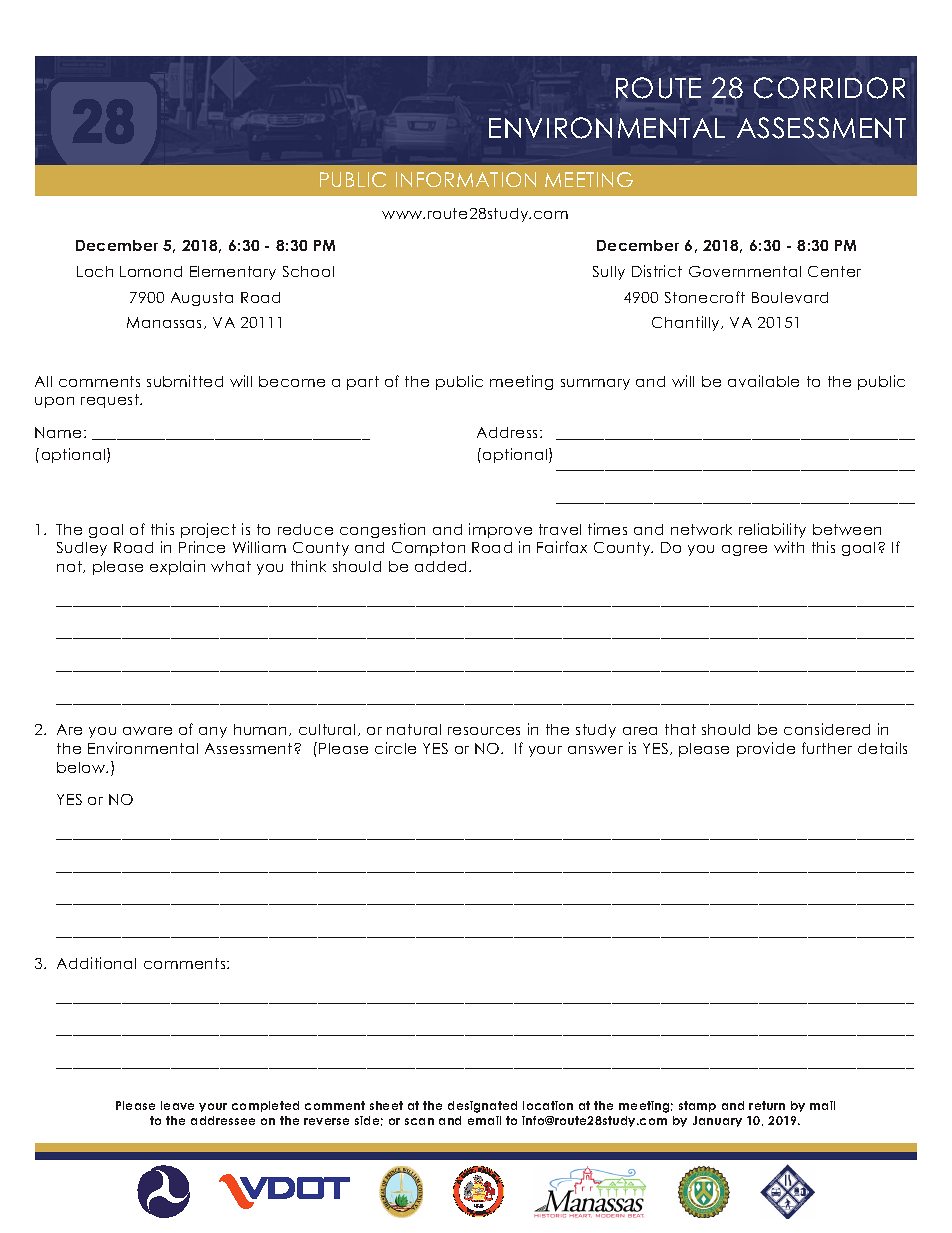 The height and width of the image is (1233, 952). Describe the element at coordinates (829, 88) in the image. I see `CORRIDOR` at that location.
